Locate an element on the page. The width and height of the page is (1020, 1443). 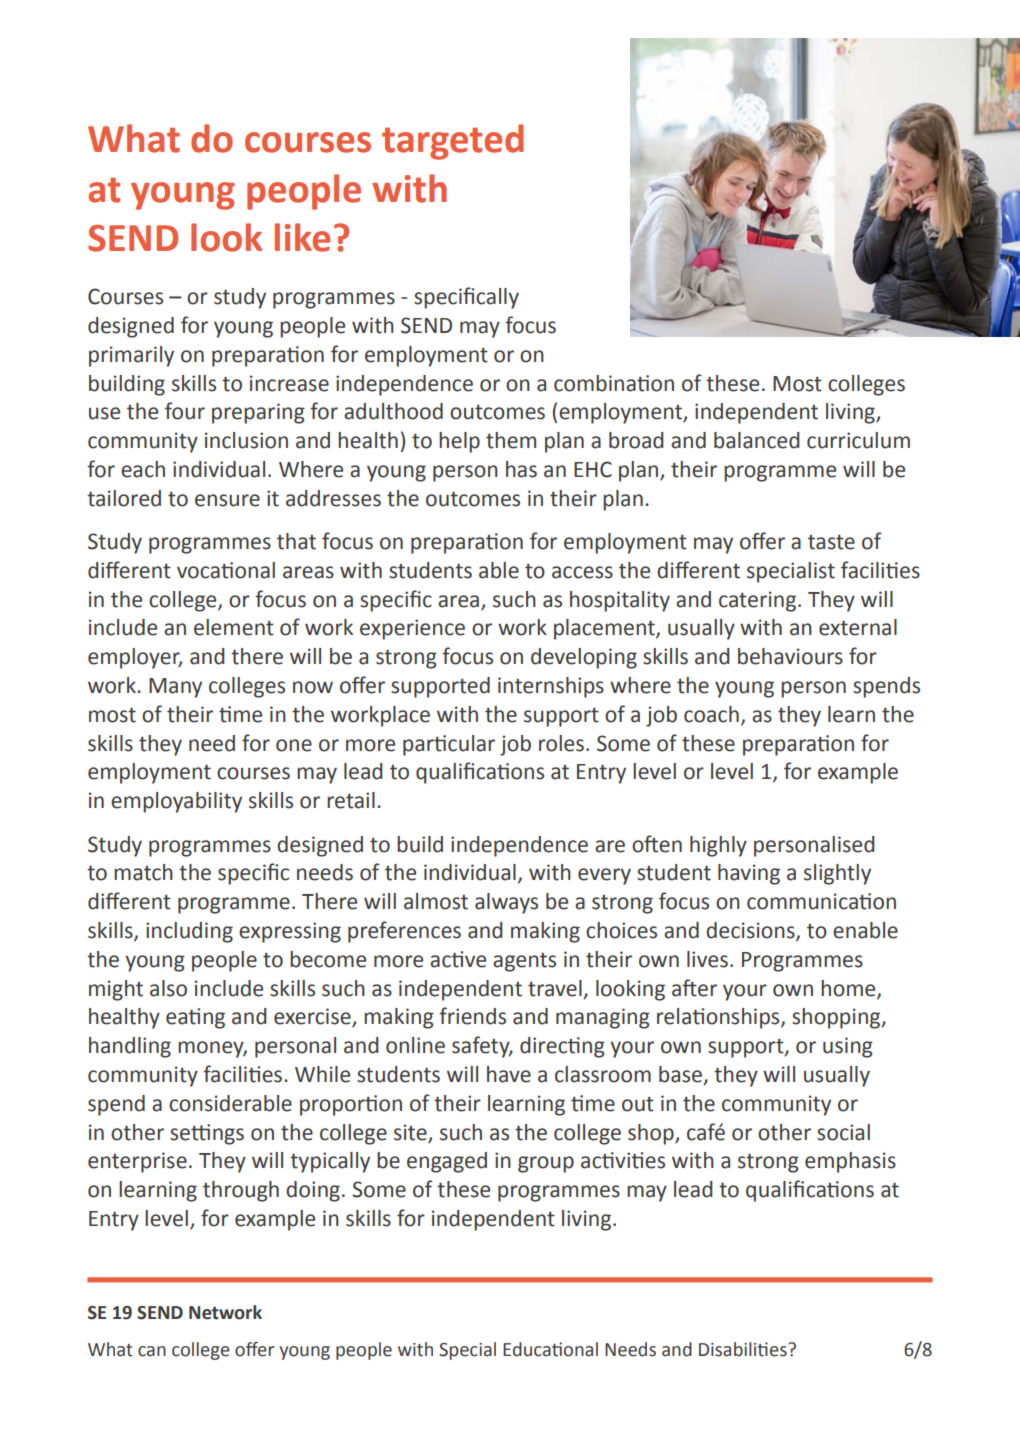
like is located at coordinates (302, 237).
